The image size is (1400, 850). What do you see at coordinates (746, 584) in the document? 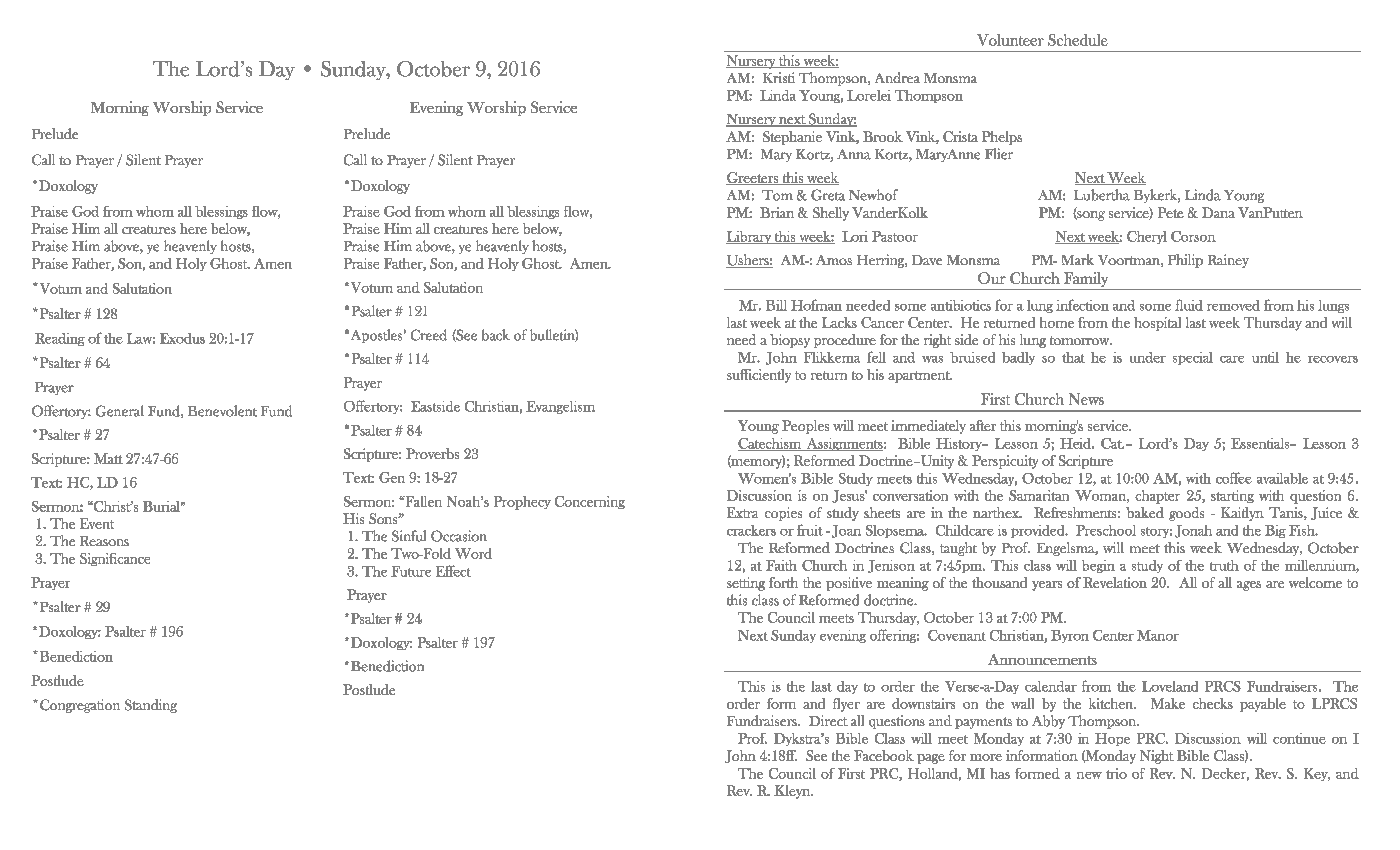
I see `setting` at bounding box center [746, 584].
